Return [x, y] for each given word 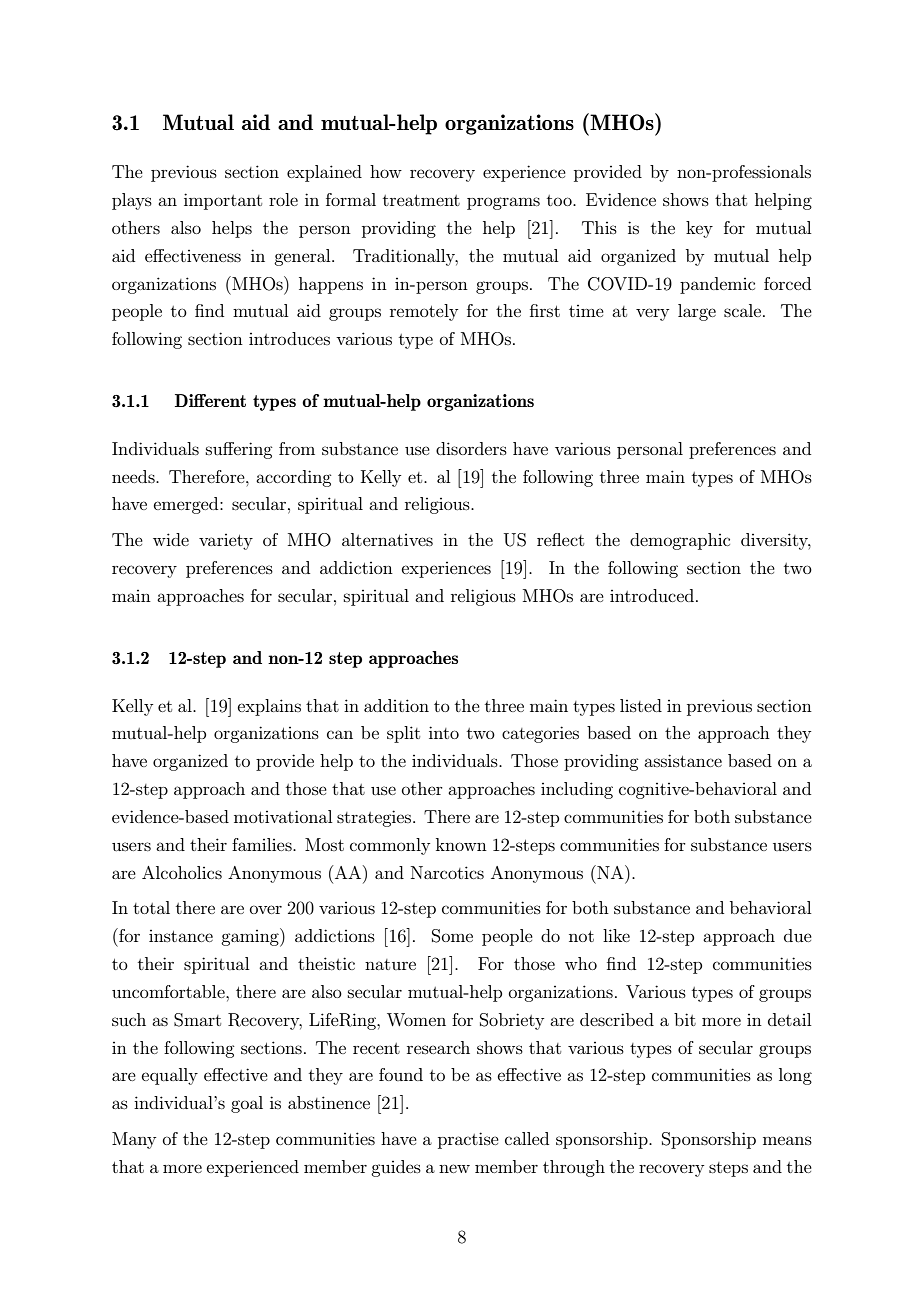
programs [503, 203]
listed [641, 705]
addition [396, 705]
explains [269, 707]
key [699, 229]
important [223, 201]
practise [468, 1140]
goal [247, 1104]
